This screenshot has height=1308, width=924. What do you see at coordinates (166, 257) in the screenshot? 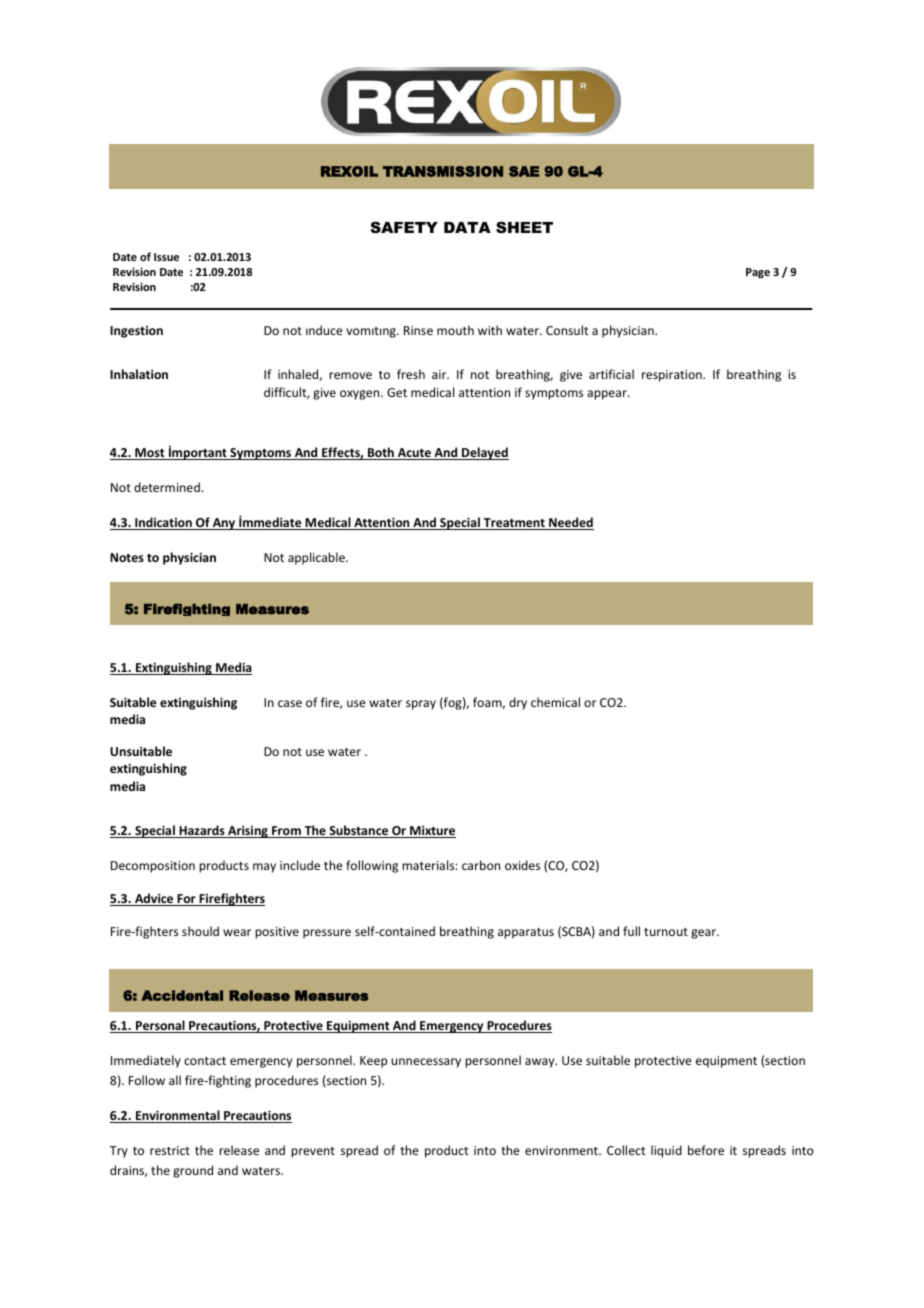
I see `Issue` at bounding box center [166, 257].
